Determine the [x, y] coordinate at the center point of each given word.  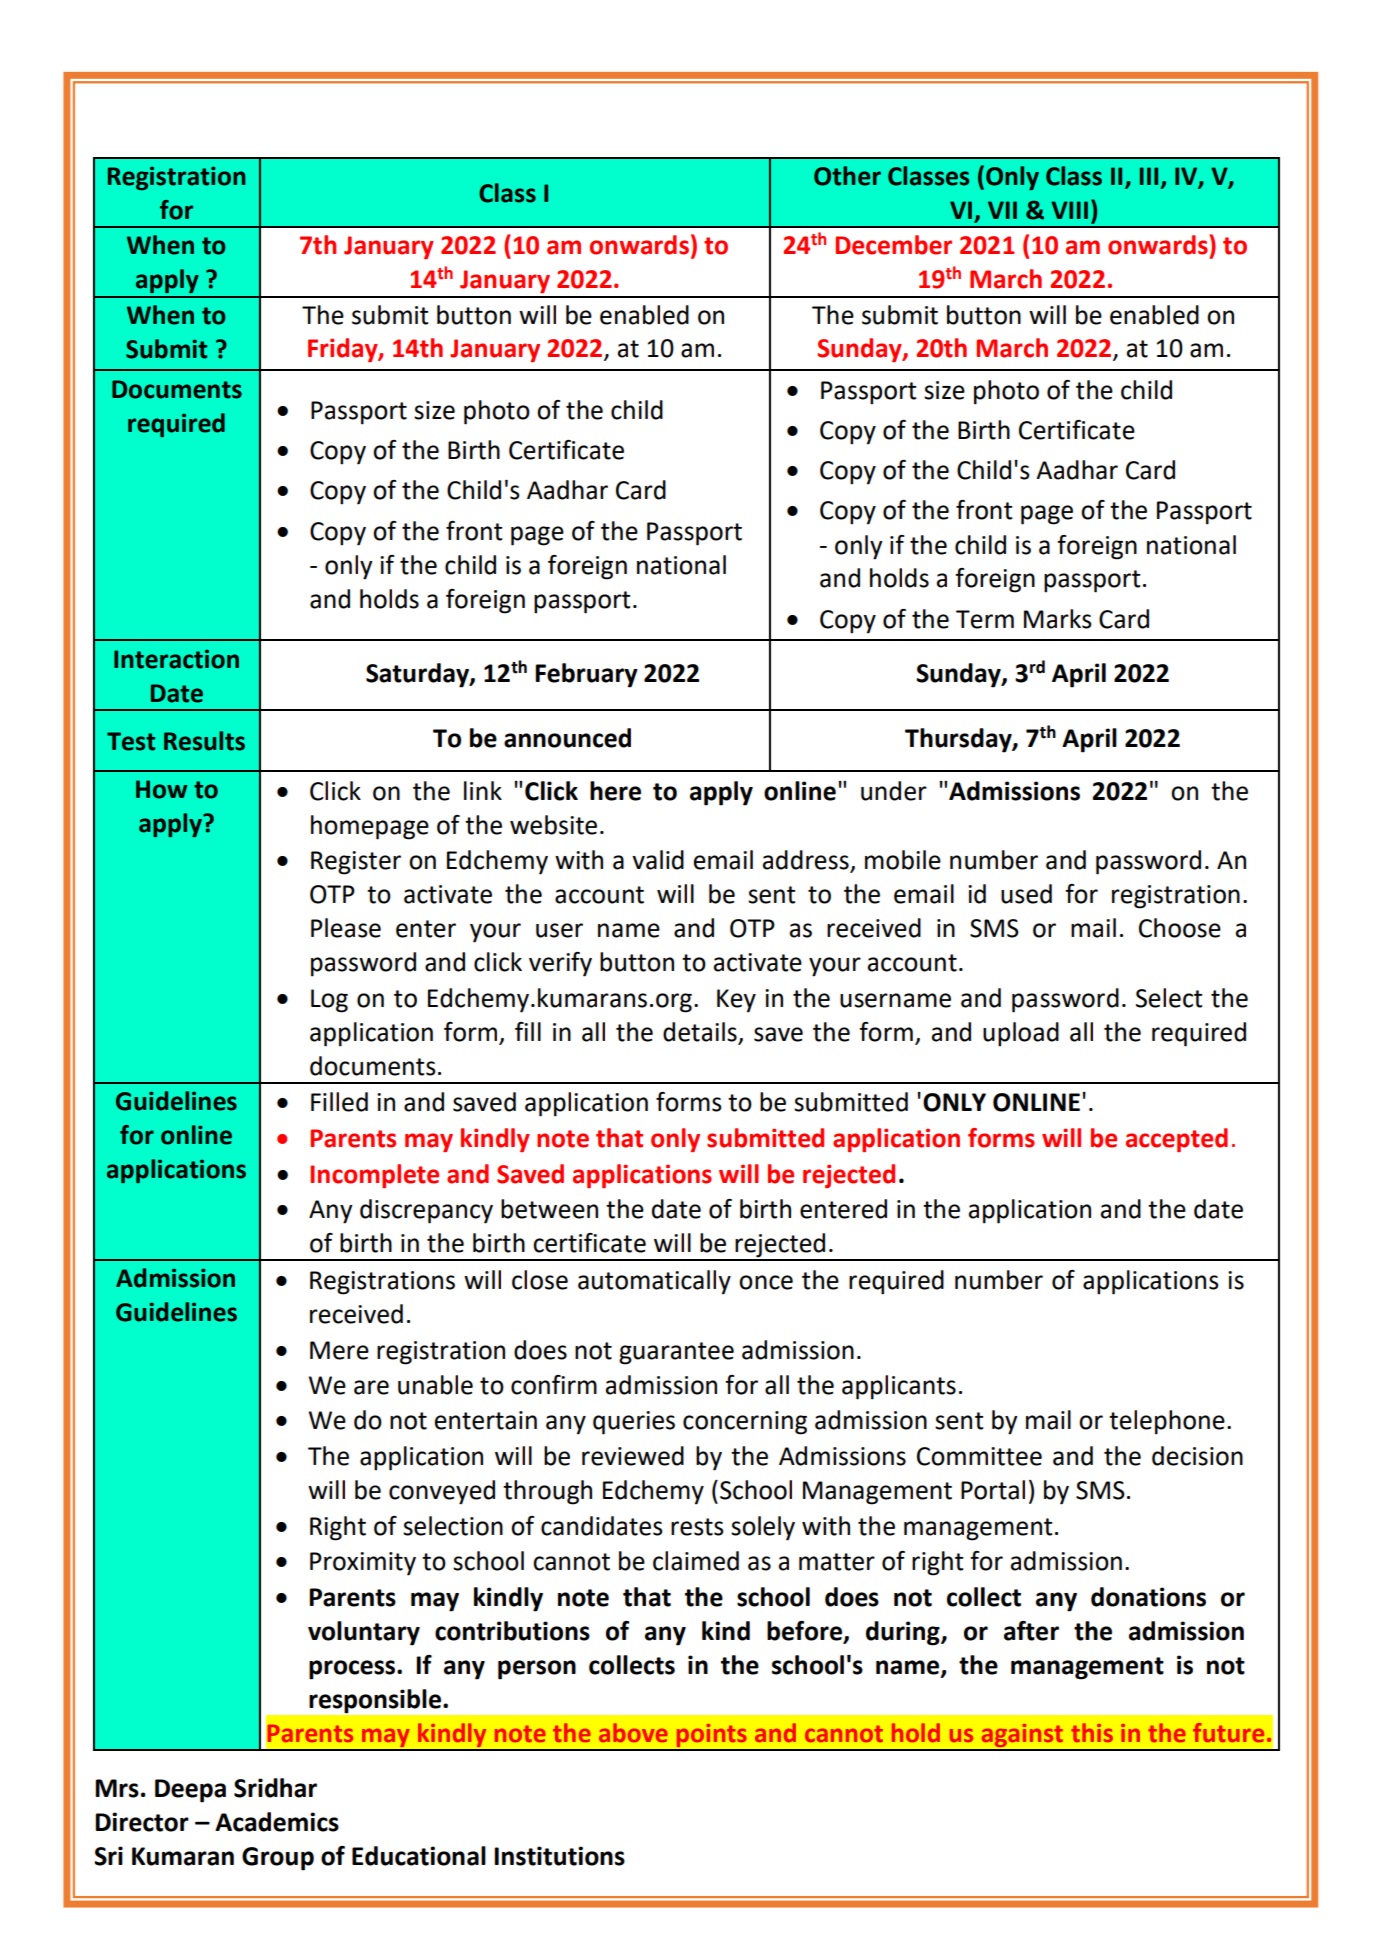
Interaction [176, 659]
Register [356, 863]
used [1026, 894]
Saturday [418, 675]
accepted [1177, 1140]
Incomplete [374, 1176]
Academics [277, 1822]
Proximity [363, 1564]
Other [847, 176]
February [586, 675]
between [549, 1209]
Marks [1058, 619]
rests [697, 1527]
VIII [1069, 210]
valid [658, 860]
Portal [993, 1490]
